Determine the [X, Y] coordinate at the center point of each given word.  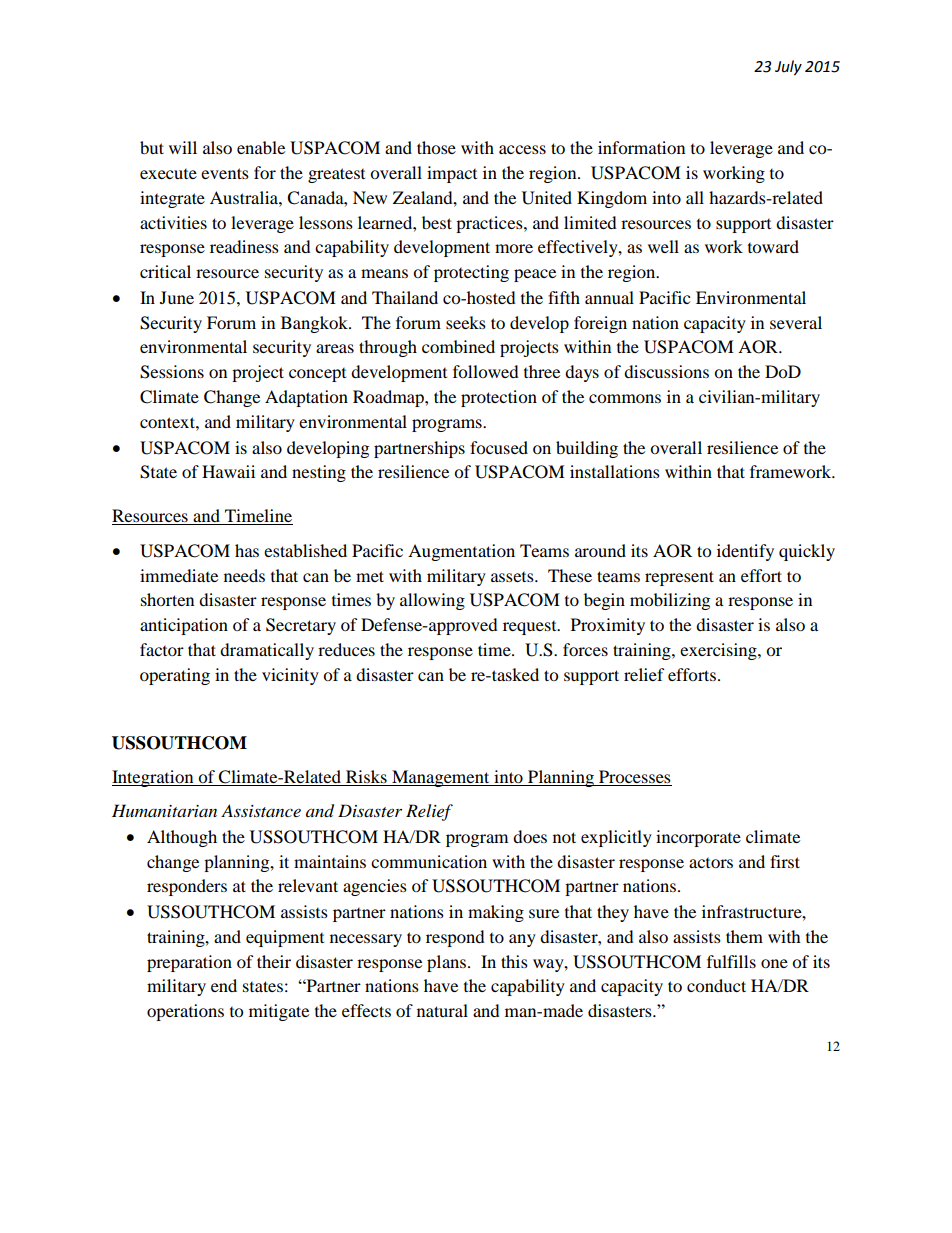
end [224, 985]
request [531, 628]
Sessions [172, 372]
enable [261, 147]
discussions [666, 371]
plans [448, 963]
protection [499, 398]
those [436, 147]
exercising [719, 651]
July [788, 68]
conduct [716, 985]
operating [175, 676]
